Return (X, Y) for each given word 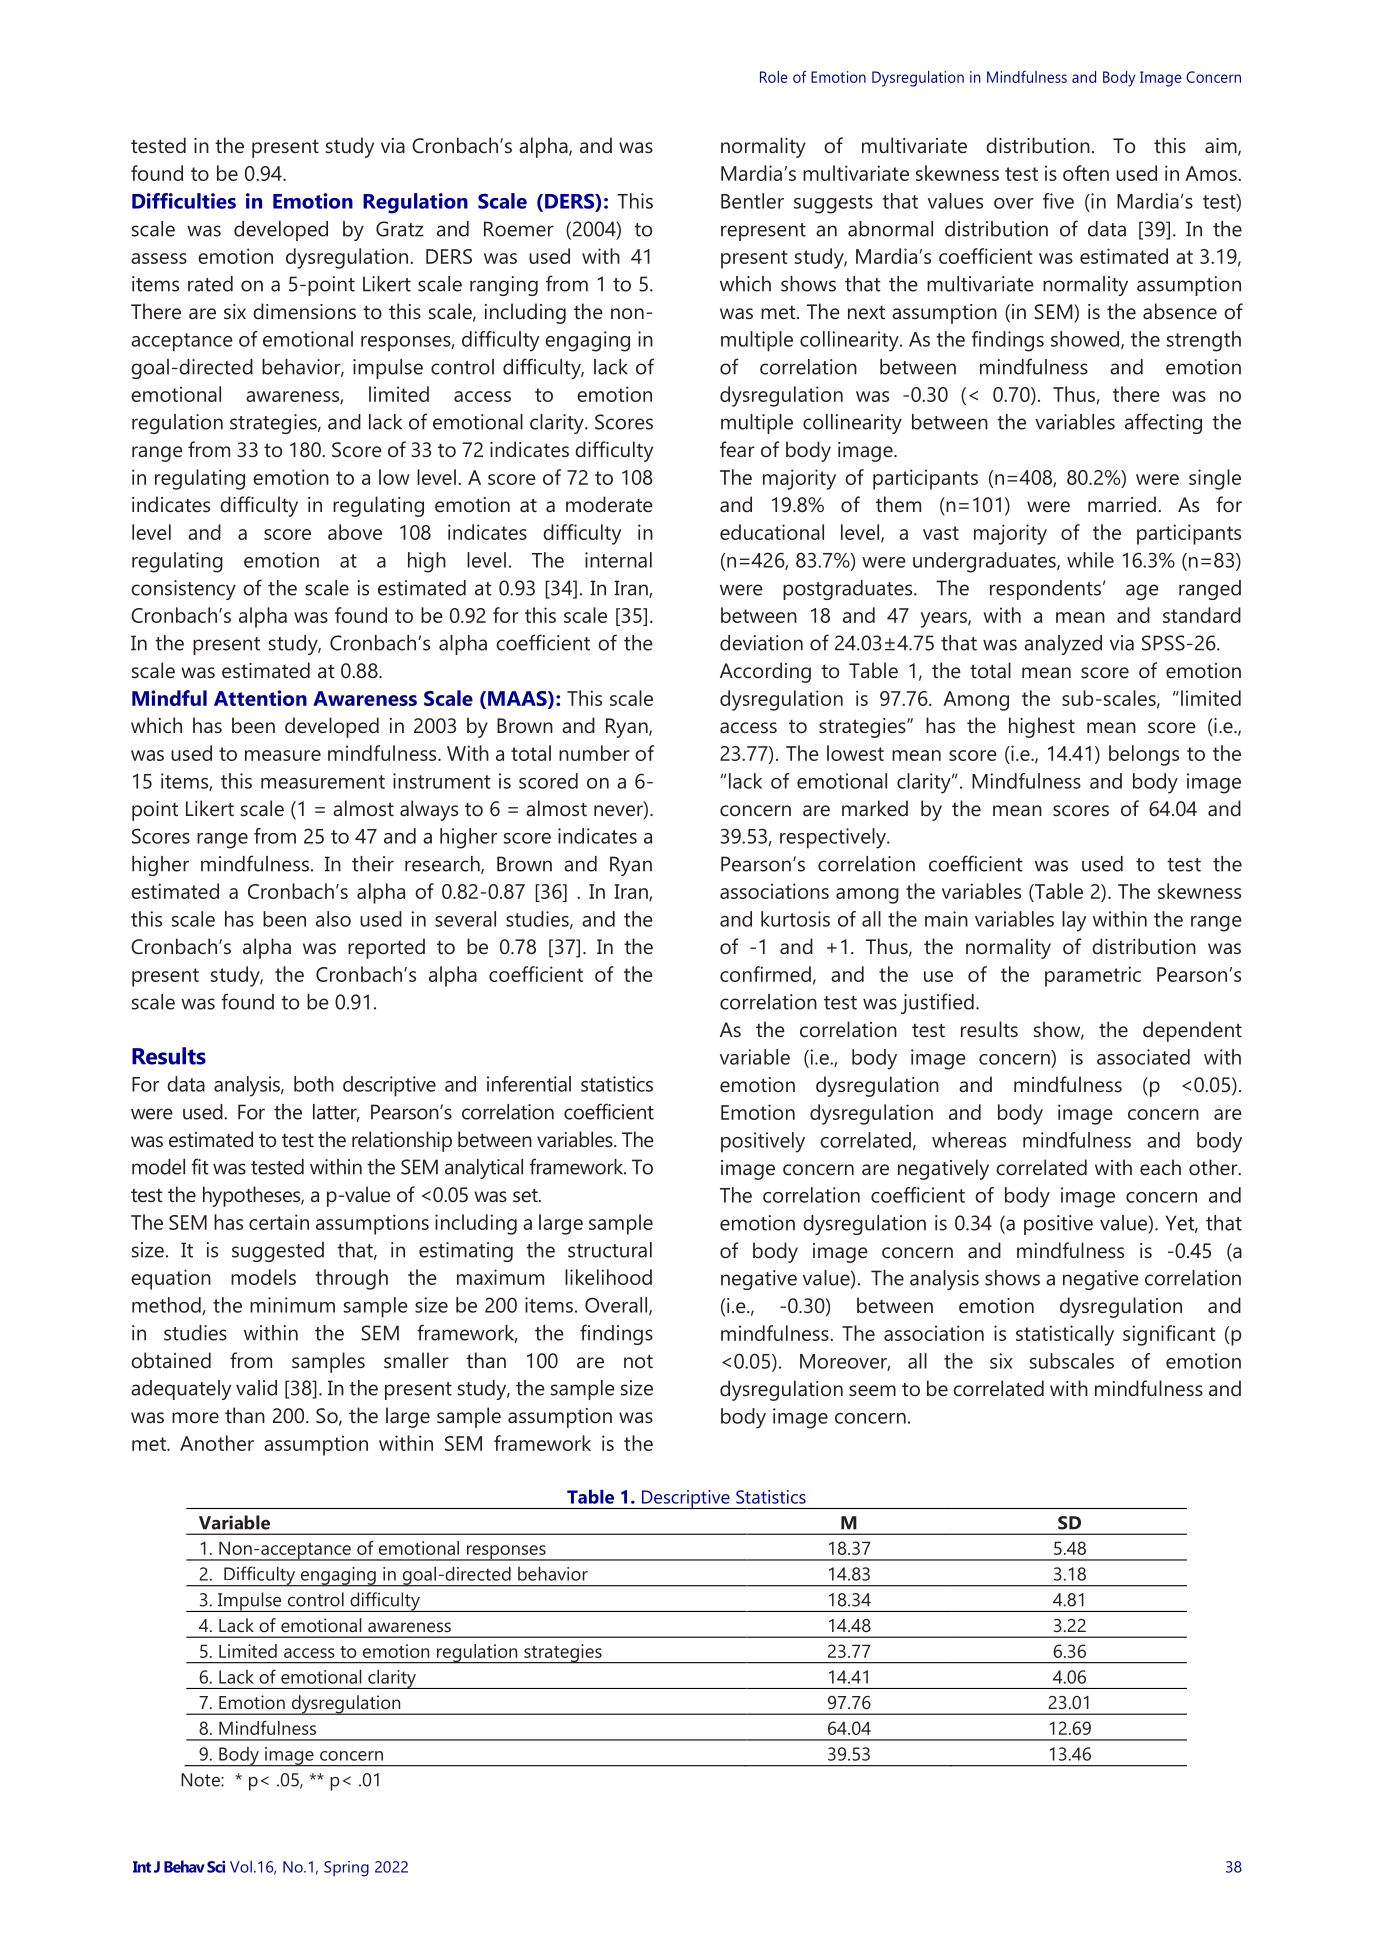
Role (774, 77)
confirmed (765, 974)
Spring (346, 1869)
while (1090, 560)
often (1086, 173)
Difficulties (184, 201)
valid (256, 1388)
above (355, 532)
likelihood (608, 1277)
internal (618, 560)
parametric (1093, 976)
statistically (1065, 1335)
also (333, 919)
